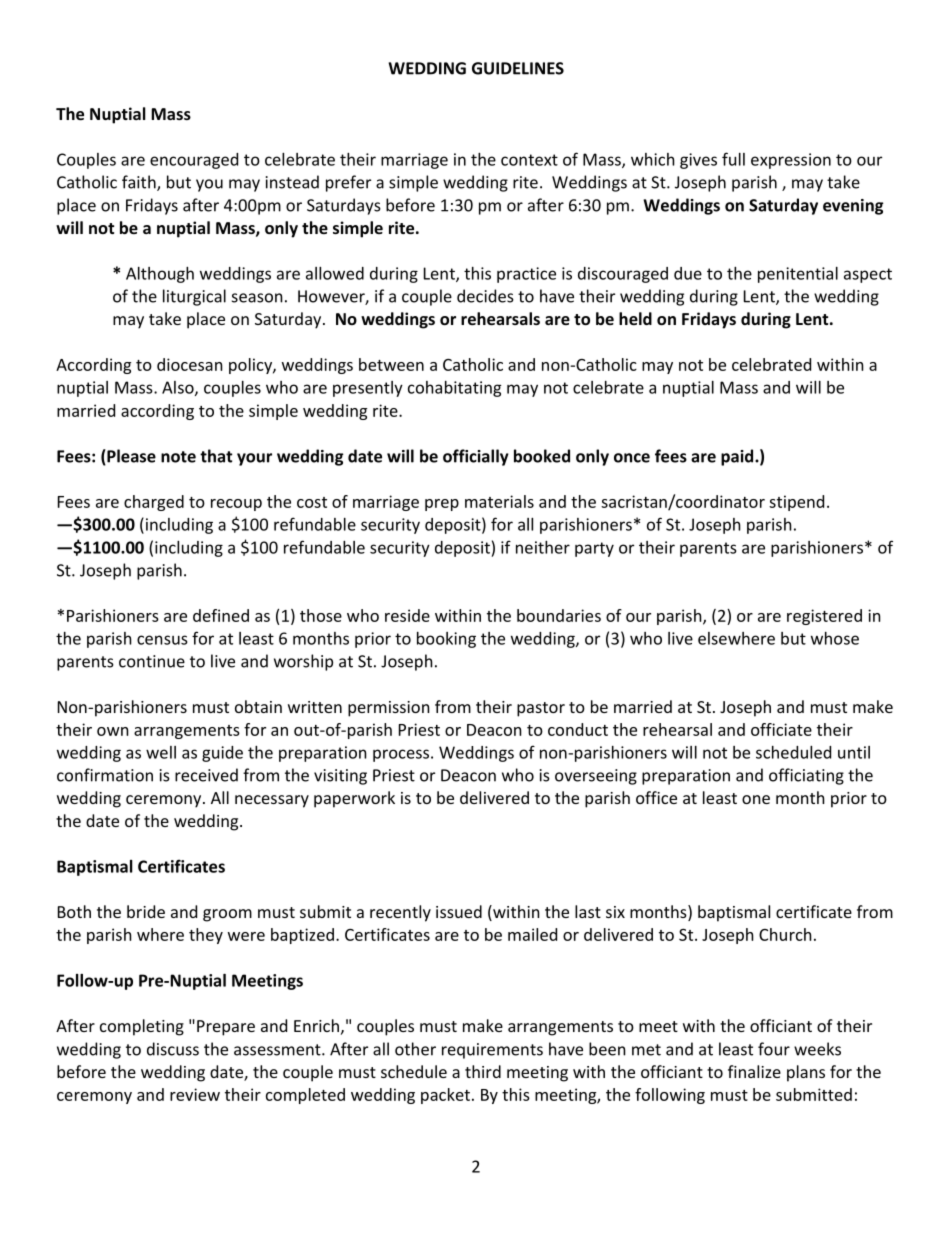 This document has height=1233, width=952. I want to click on received, so click(206, 775).
